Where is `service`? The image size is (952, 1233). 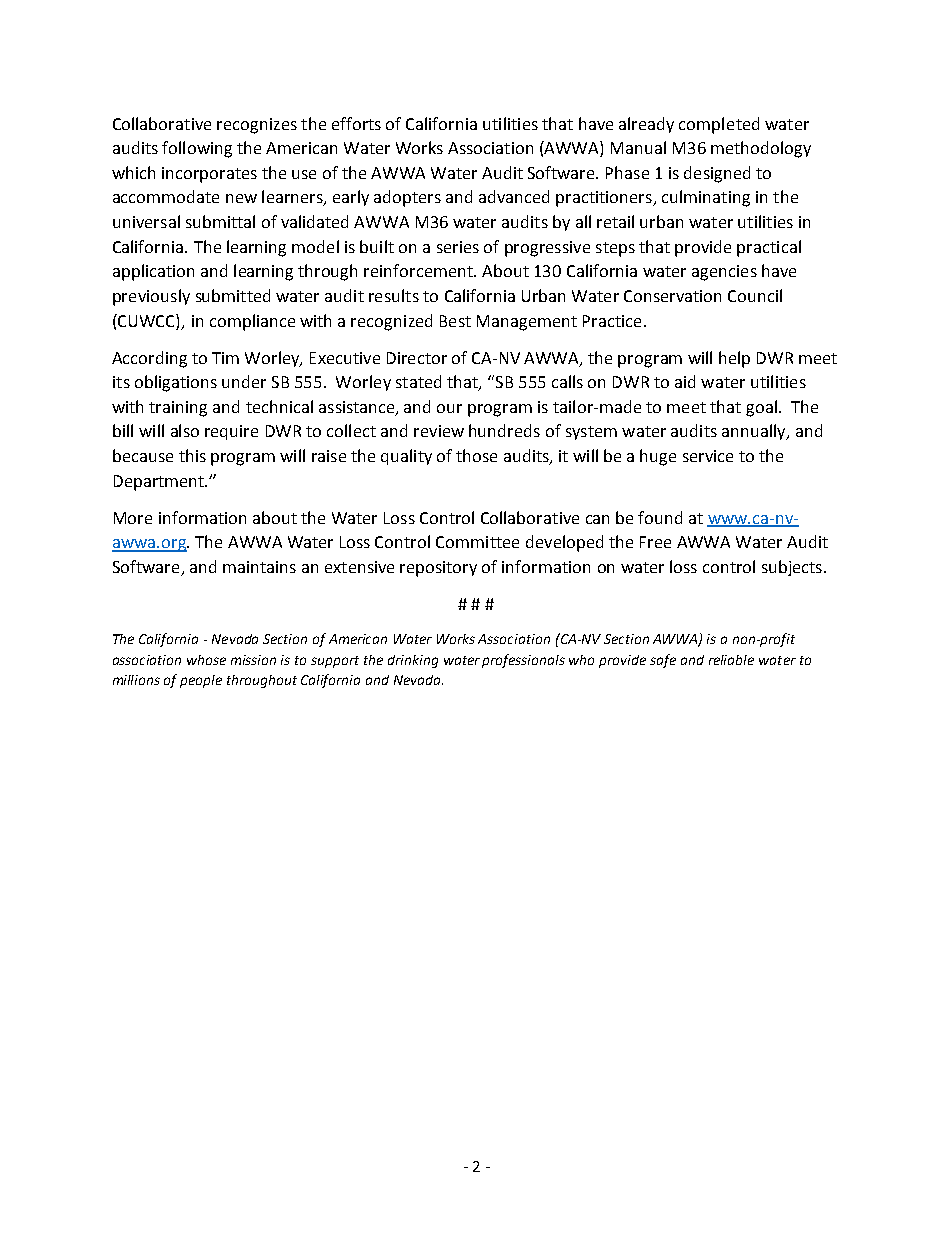 service is located at coordinates (708, 456).
